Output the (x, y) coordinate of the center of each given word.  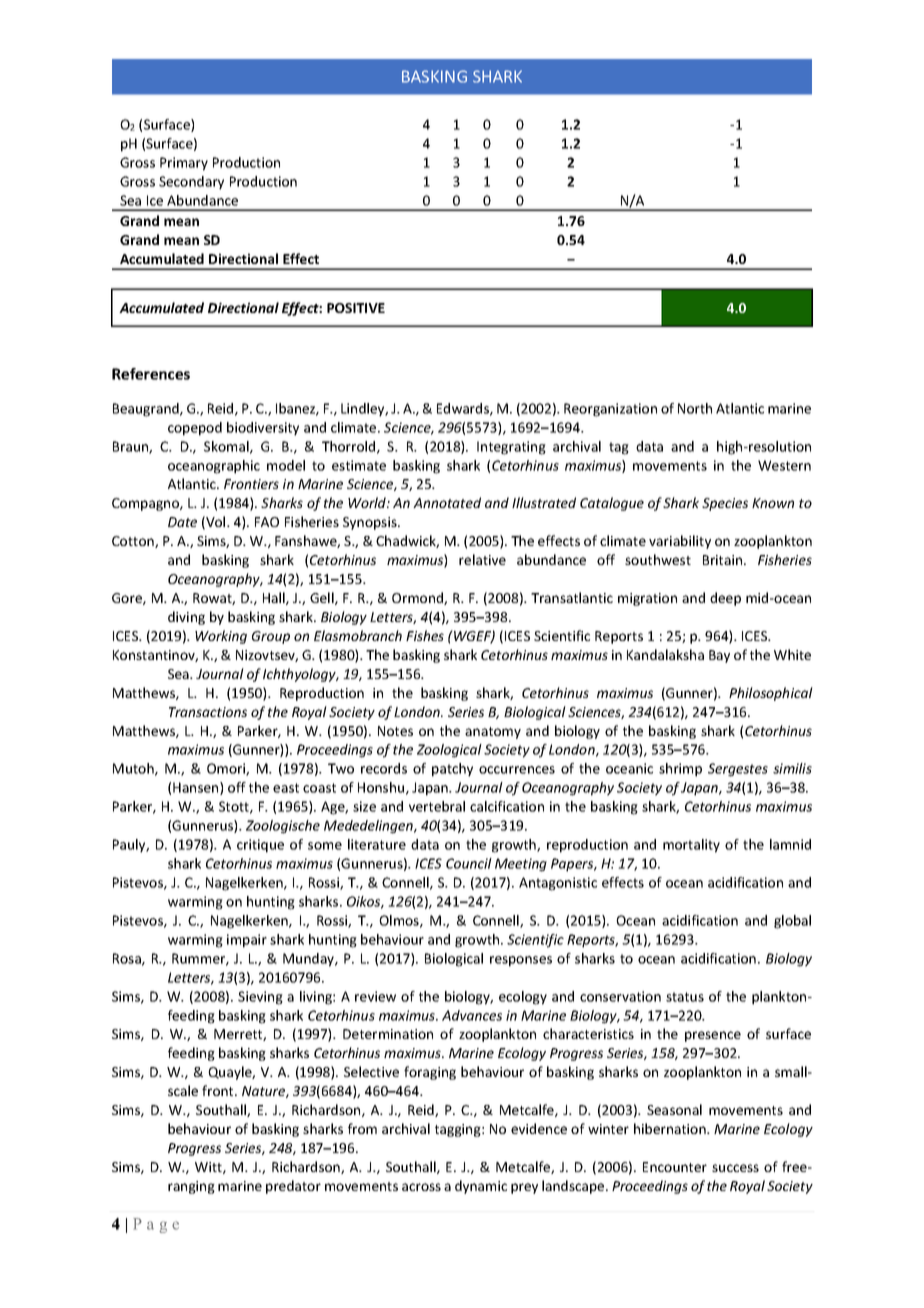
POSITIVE (356, 308)
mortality (691, 846)
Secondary (191, 183)
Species (725, 504)
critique (260, 846)
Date (182, 522)
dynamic (481, 1187)
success (735, 1168)
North (695, 408)
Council (469, 863)
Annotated (447, 502)
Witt (209, 1168)
